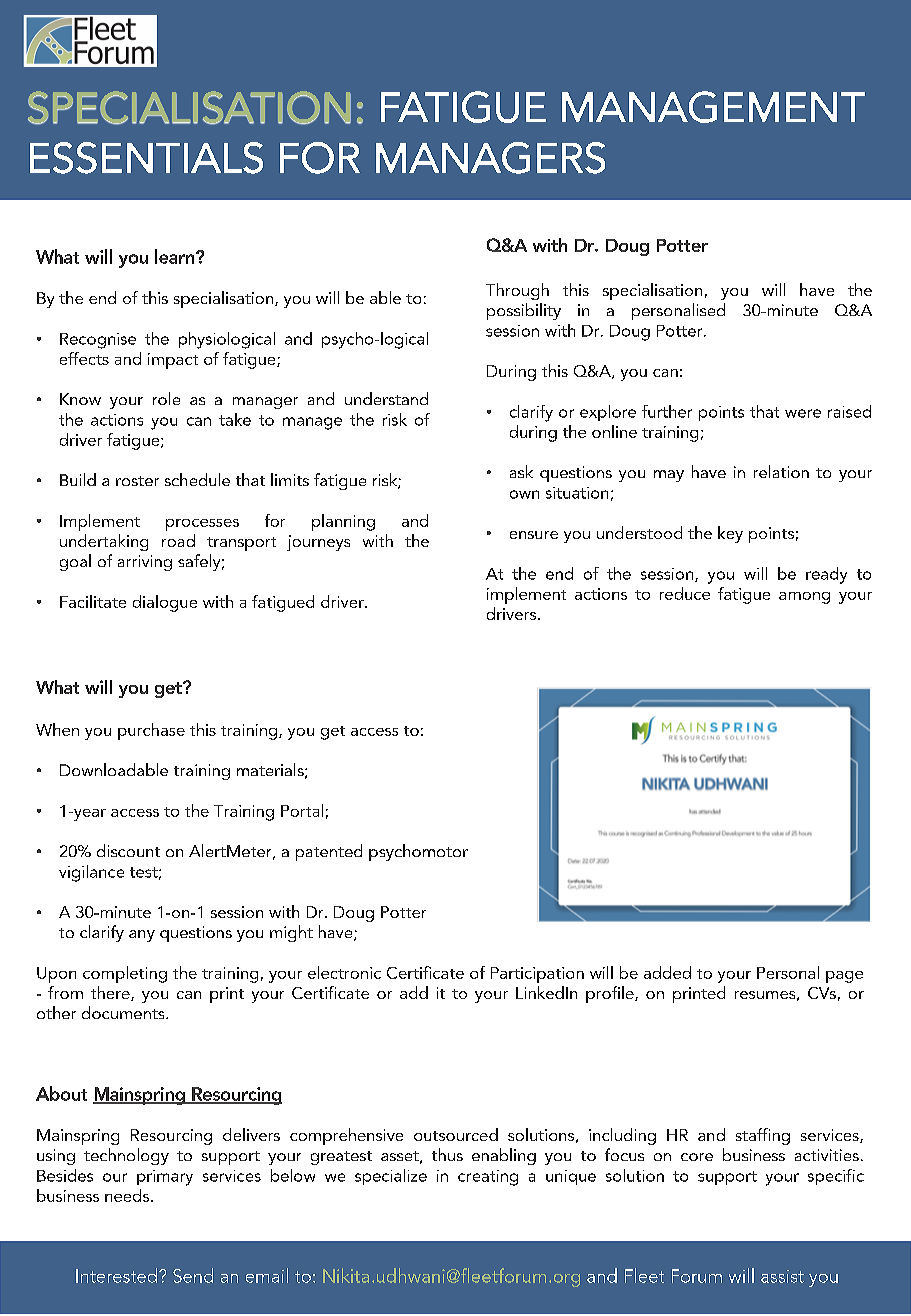  What do you see at coordinates (517, 291) in the image?
I see `Through` at bounding box center [517, 291].
